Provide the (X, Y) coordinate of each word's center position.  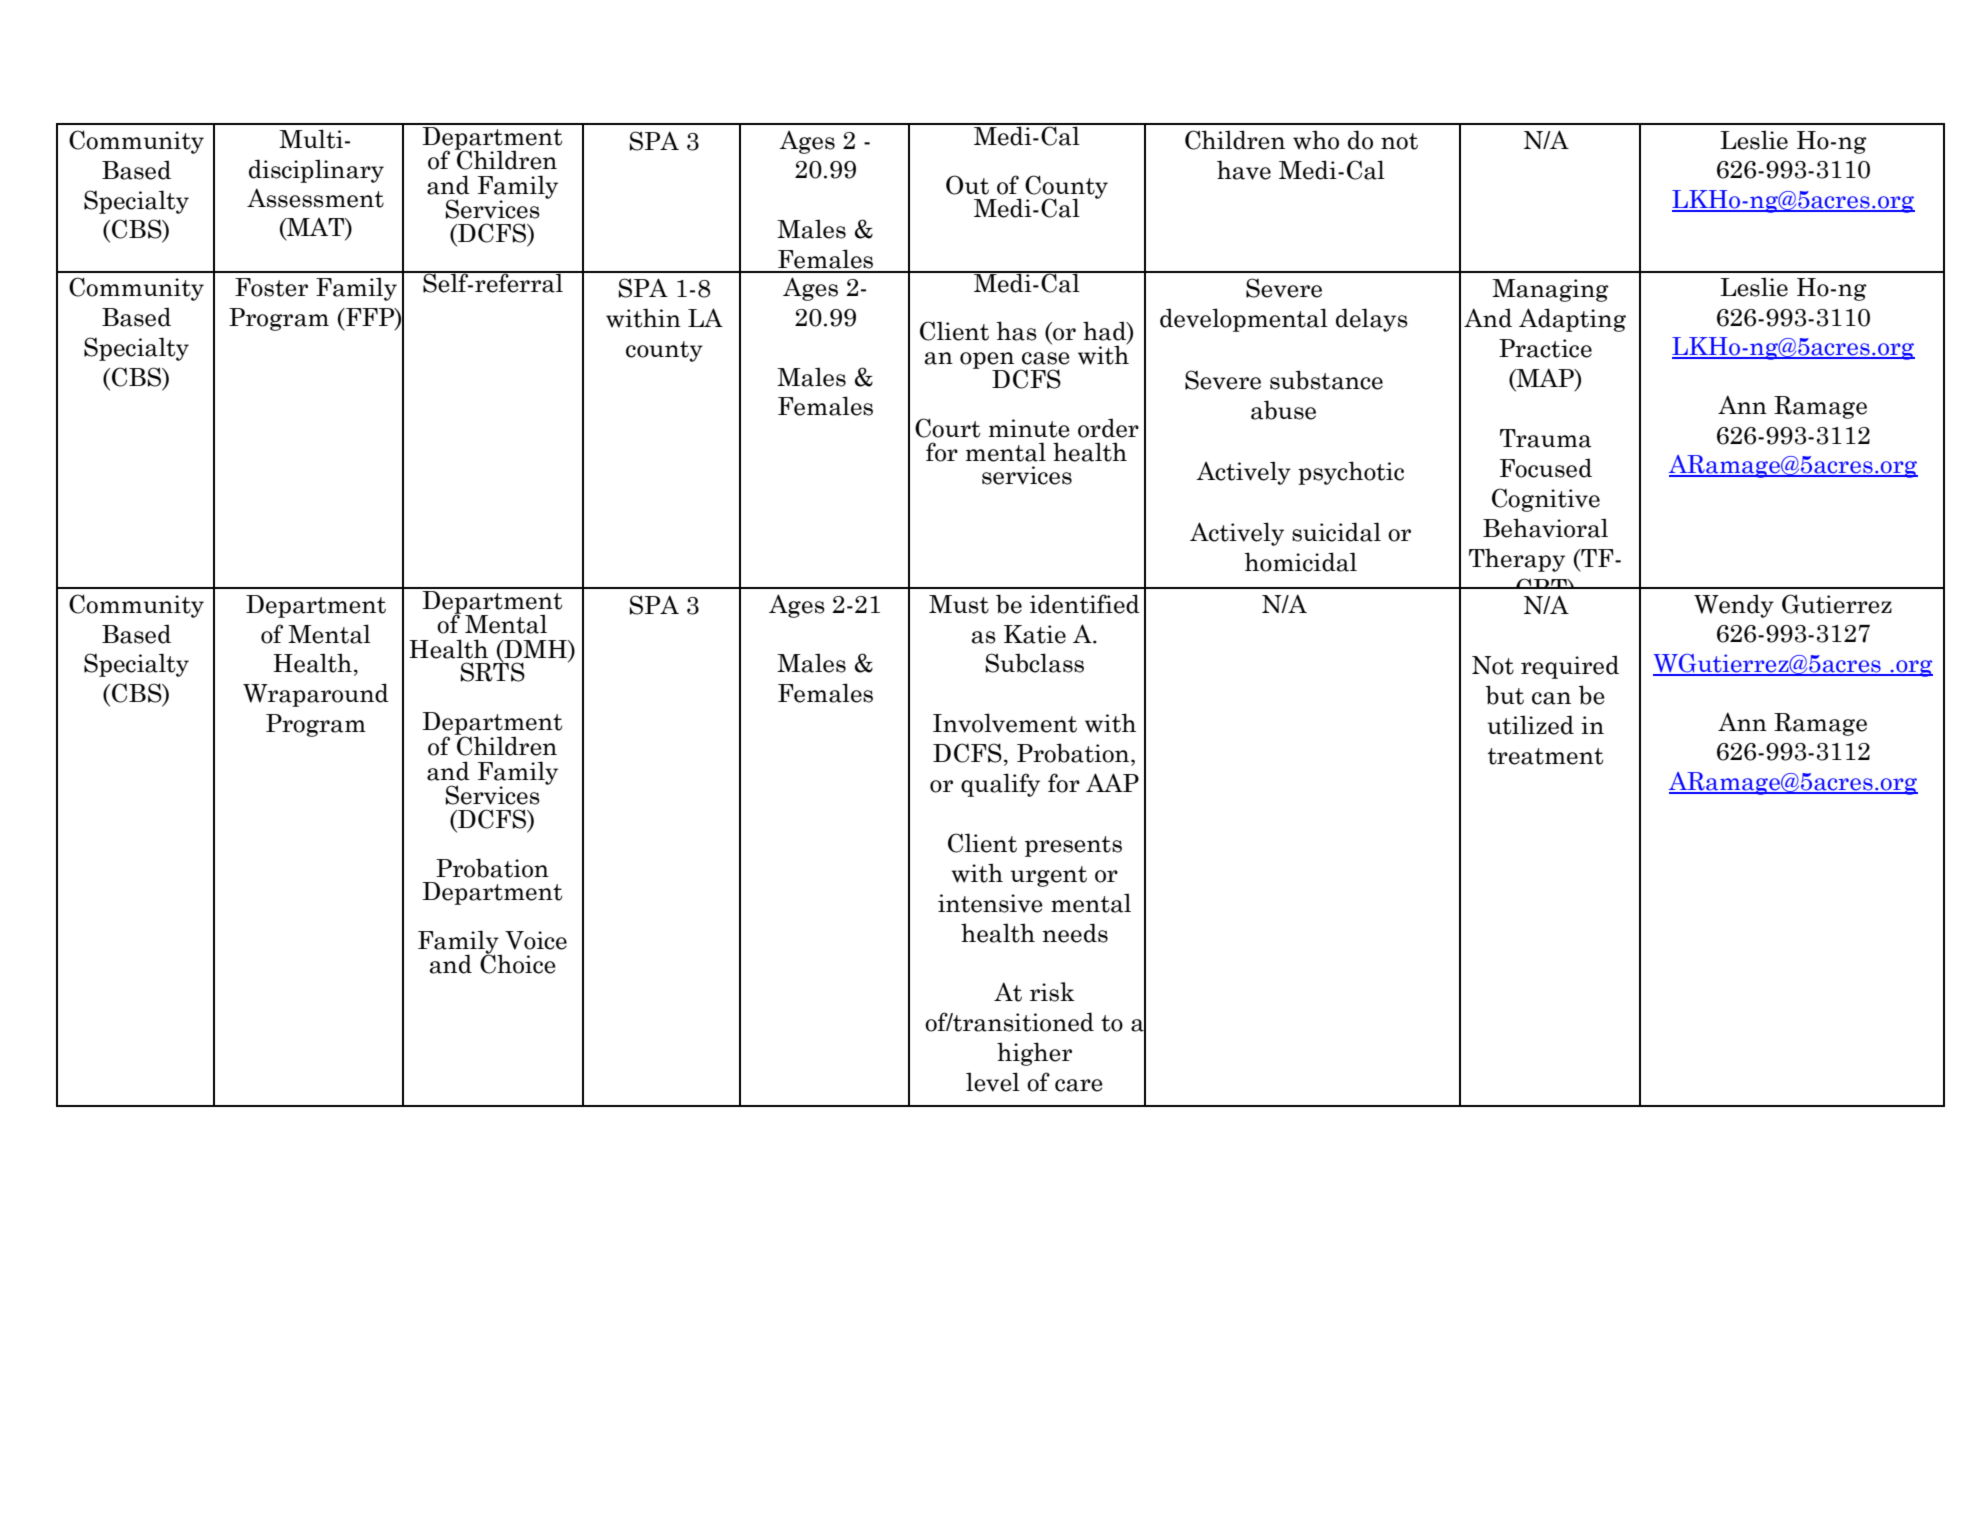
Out (967, 185)
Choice (518, 963)
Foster (271, 287)
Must (959, 604)
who (1316, 140)
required (1570, 667)
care (1079, 1085)
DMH (535, 649)
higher (1034, 1054)
